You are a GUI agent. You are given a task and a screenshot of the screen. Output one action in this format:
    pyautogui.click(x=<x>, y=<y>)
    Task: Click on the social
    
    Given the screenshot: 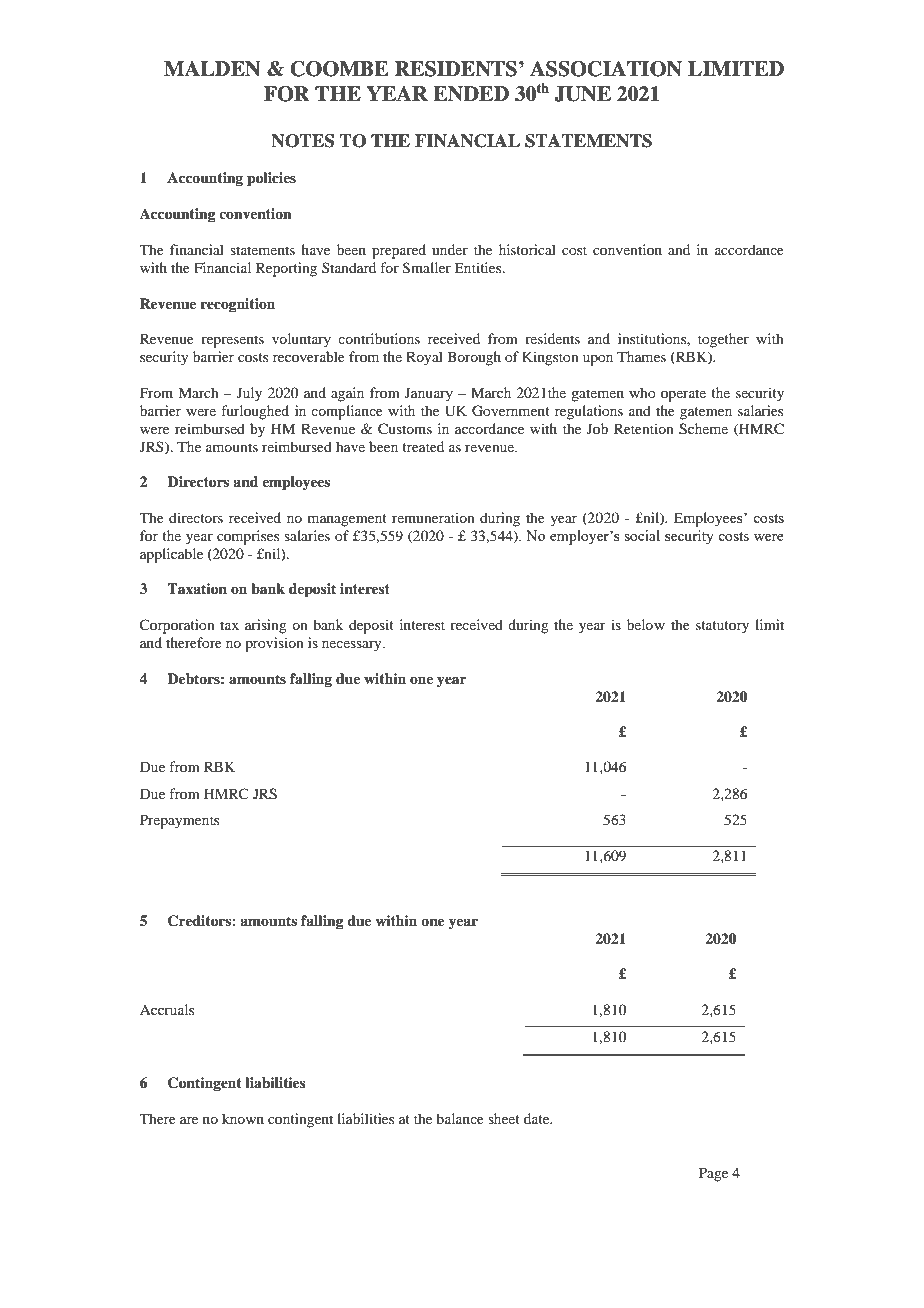 What is the action you would take?
    pyautogui.click(x=642, y=535)
